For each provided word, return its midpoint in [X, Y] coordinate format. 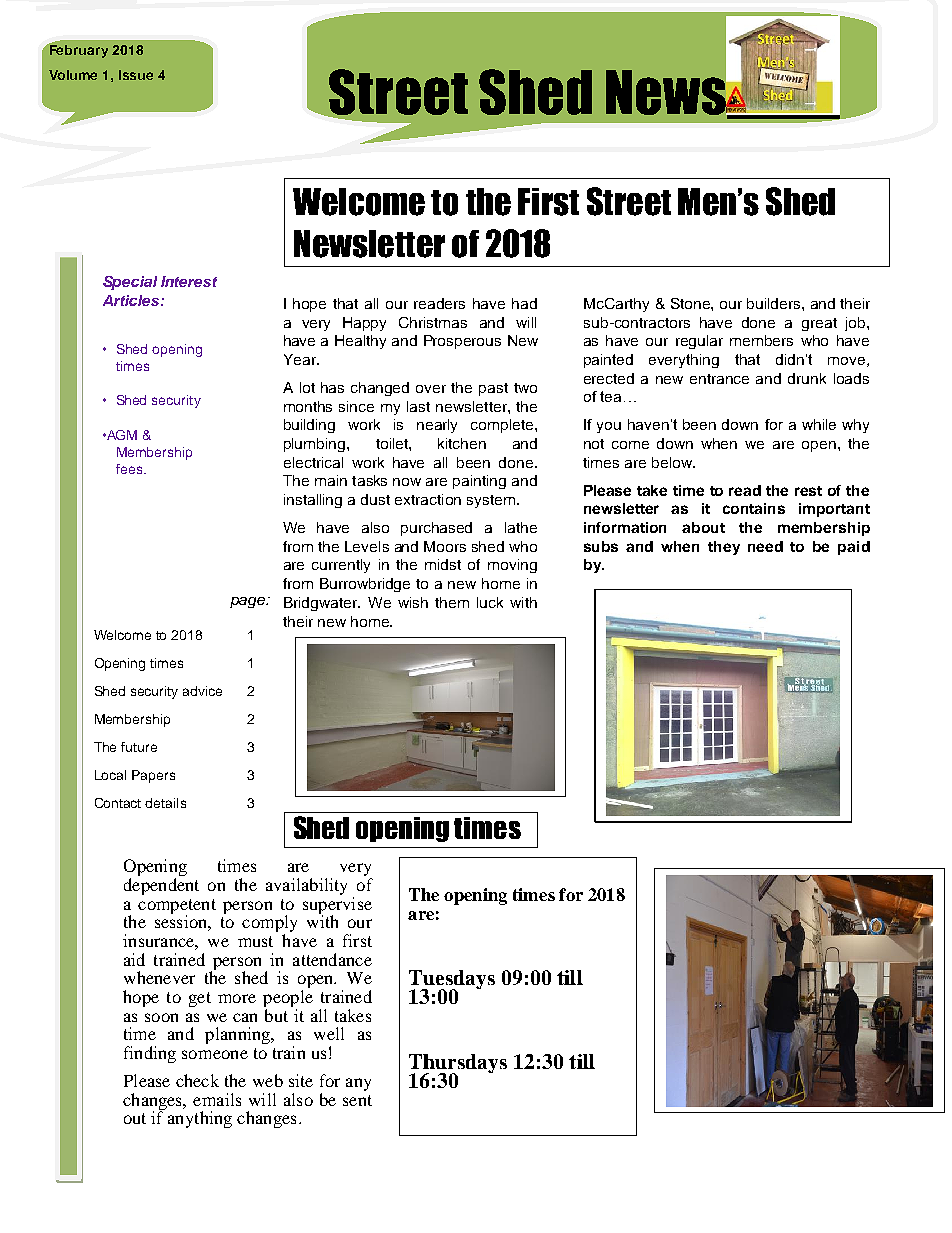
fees [130, 469]
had [524, 303]
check [197, 1080]
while [819, 424]
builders [775, 303]
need [765, 546]
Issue [136, 75]
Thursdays [458, 1065]
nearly [437, 426]
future [139, 747]
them [452, 602]
